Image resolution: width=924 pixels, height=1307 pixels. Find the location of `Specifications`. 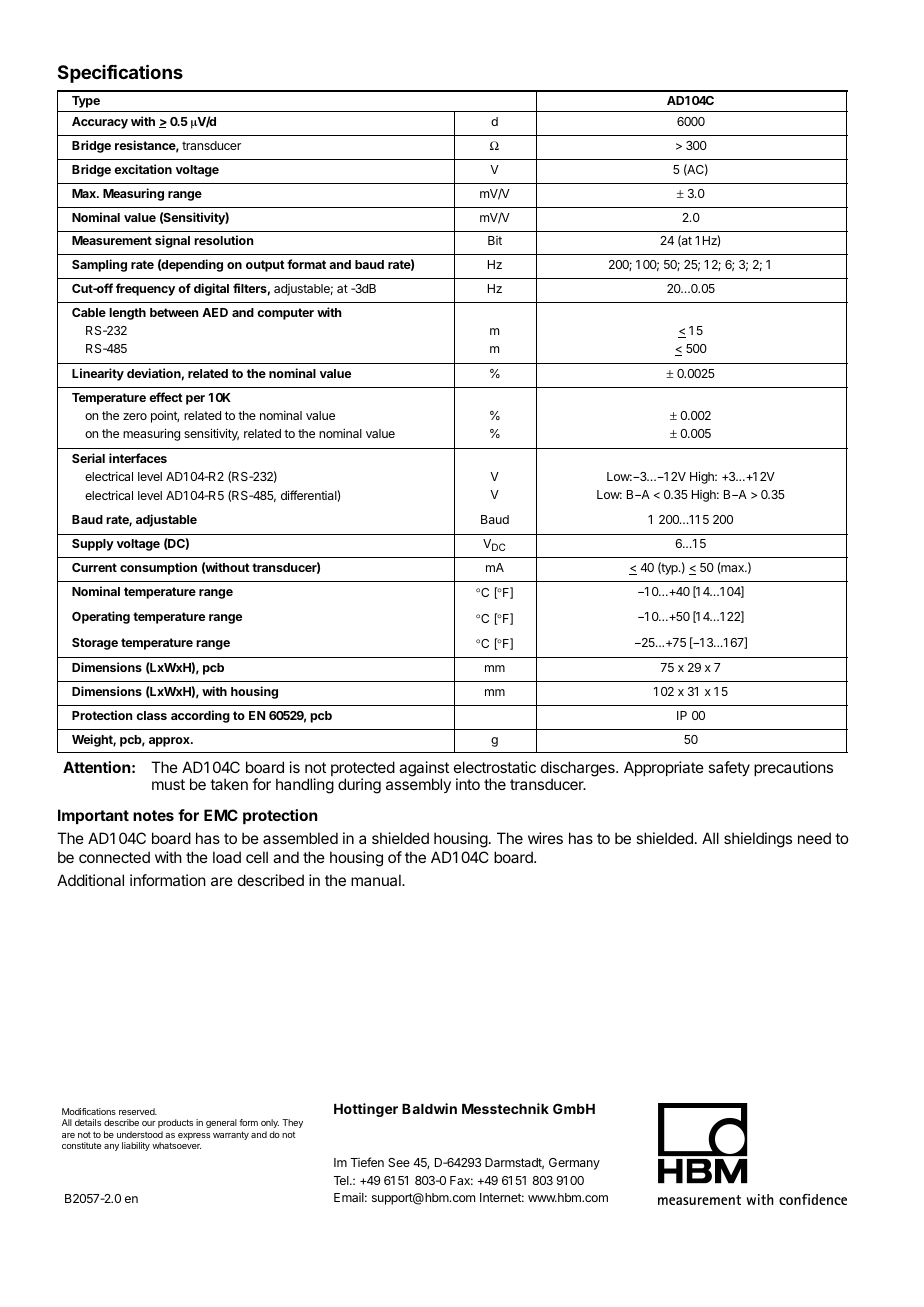

Specifications is located at coordinates (120, 73).
